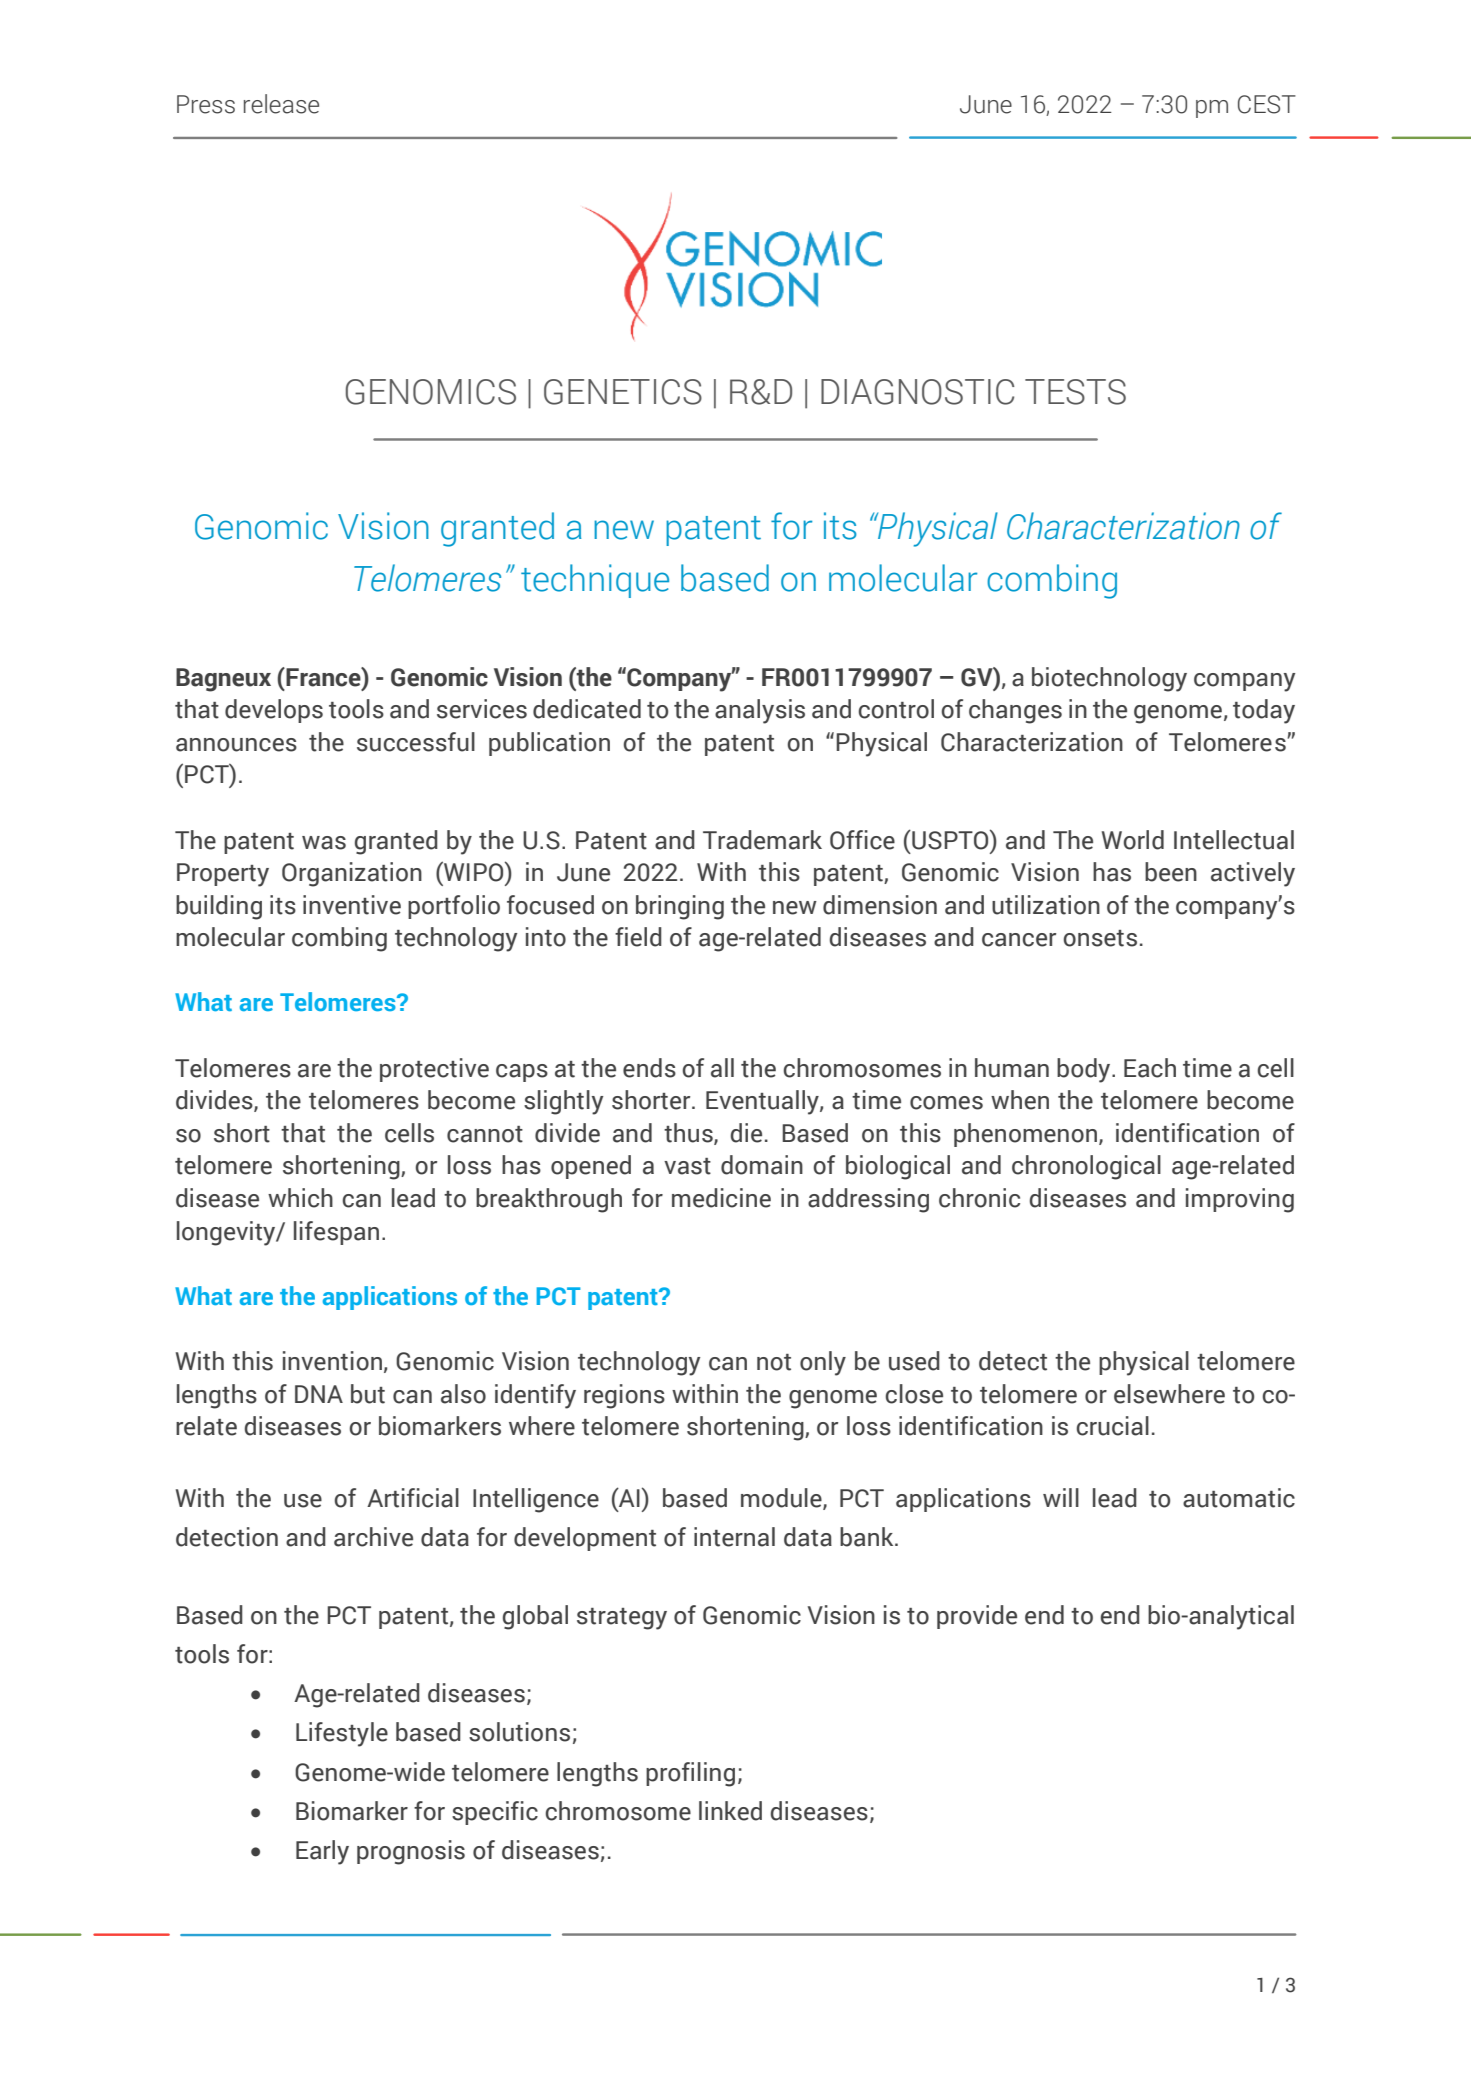 The image size is (1471, 2080). What do you see at coordinates (1100, 938) in the page?
I see `onsets` at bounding box center [1100, 938].
